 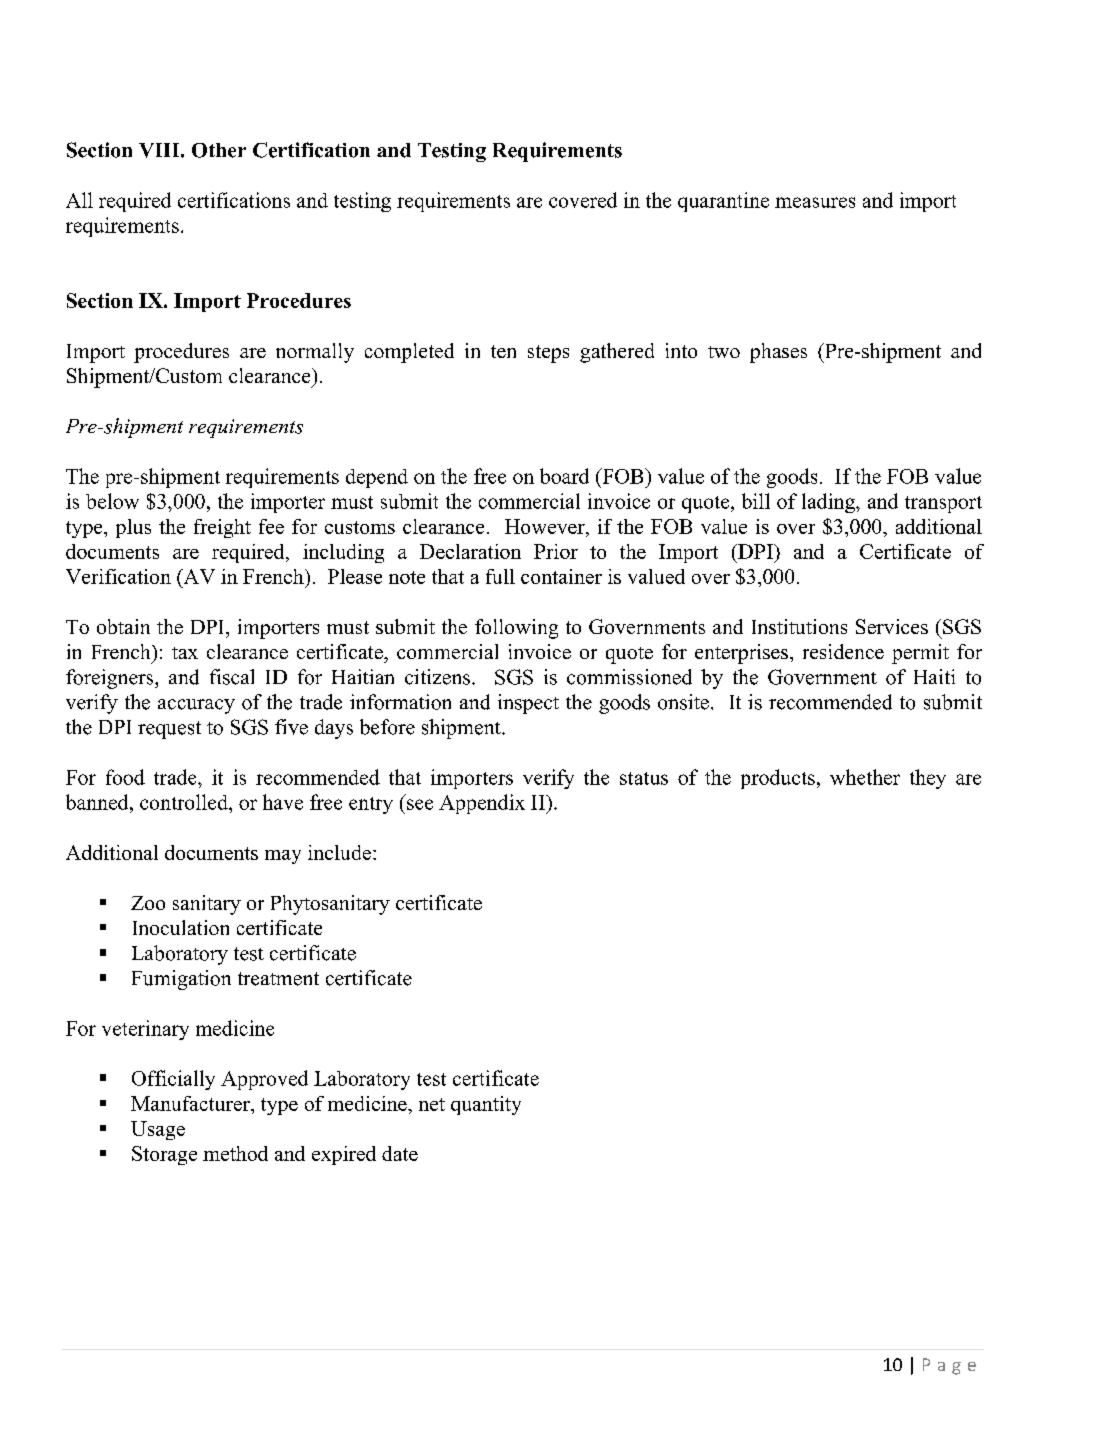 What do you see at coordinates (148, 903) in the page?
I see `Zoo` at bounding box center [148, 903].
